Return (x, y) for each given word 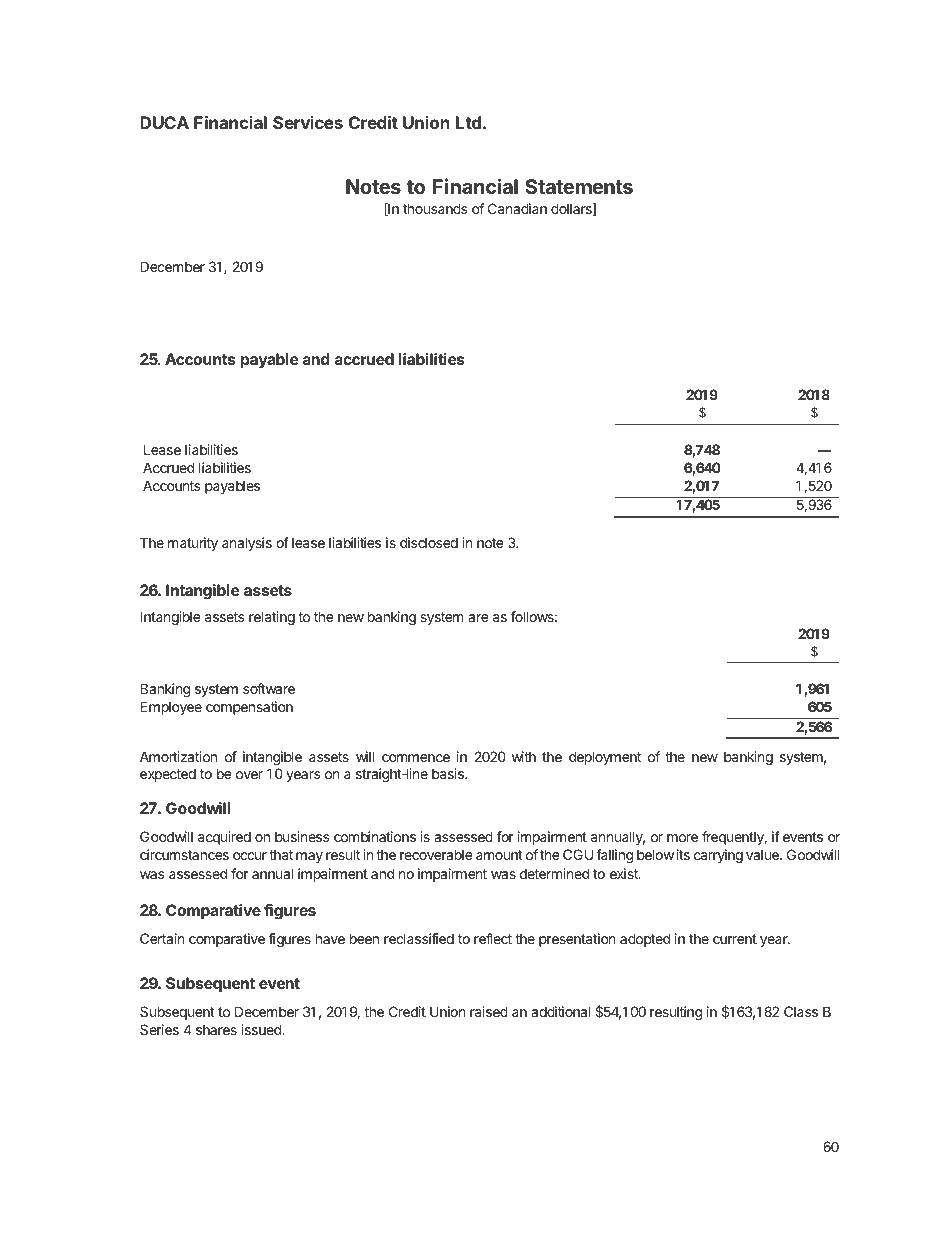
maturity (193, 544)
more (682, 838)
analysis (247, 544)
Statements (579, 186)
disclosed (429, 542)
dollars (572, 209)
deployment (605, 758)
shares (216, 1029)
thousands (435, 208)
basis (449, 773)
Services (308, 122)
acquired (224, 838)
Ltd (468, 122)
